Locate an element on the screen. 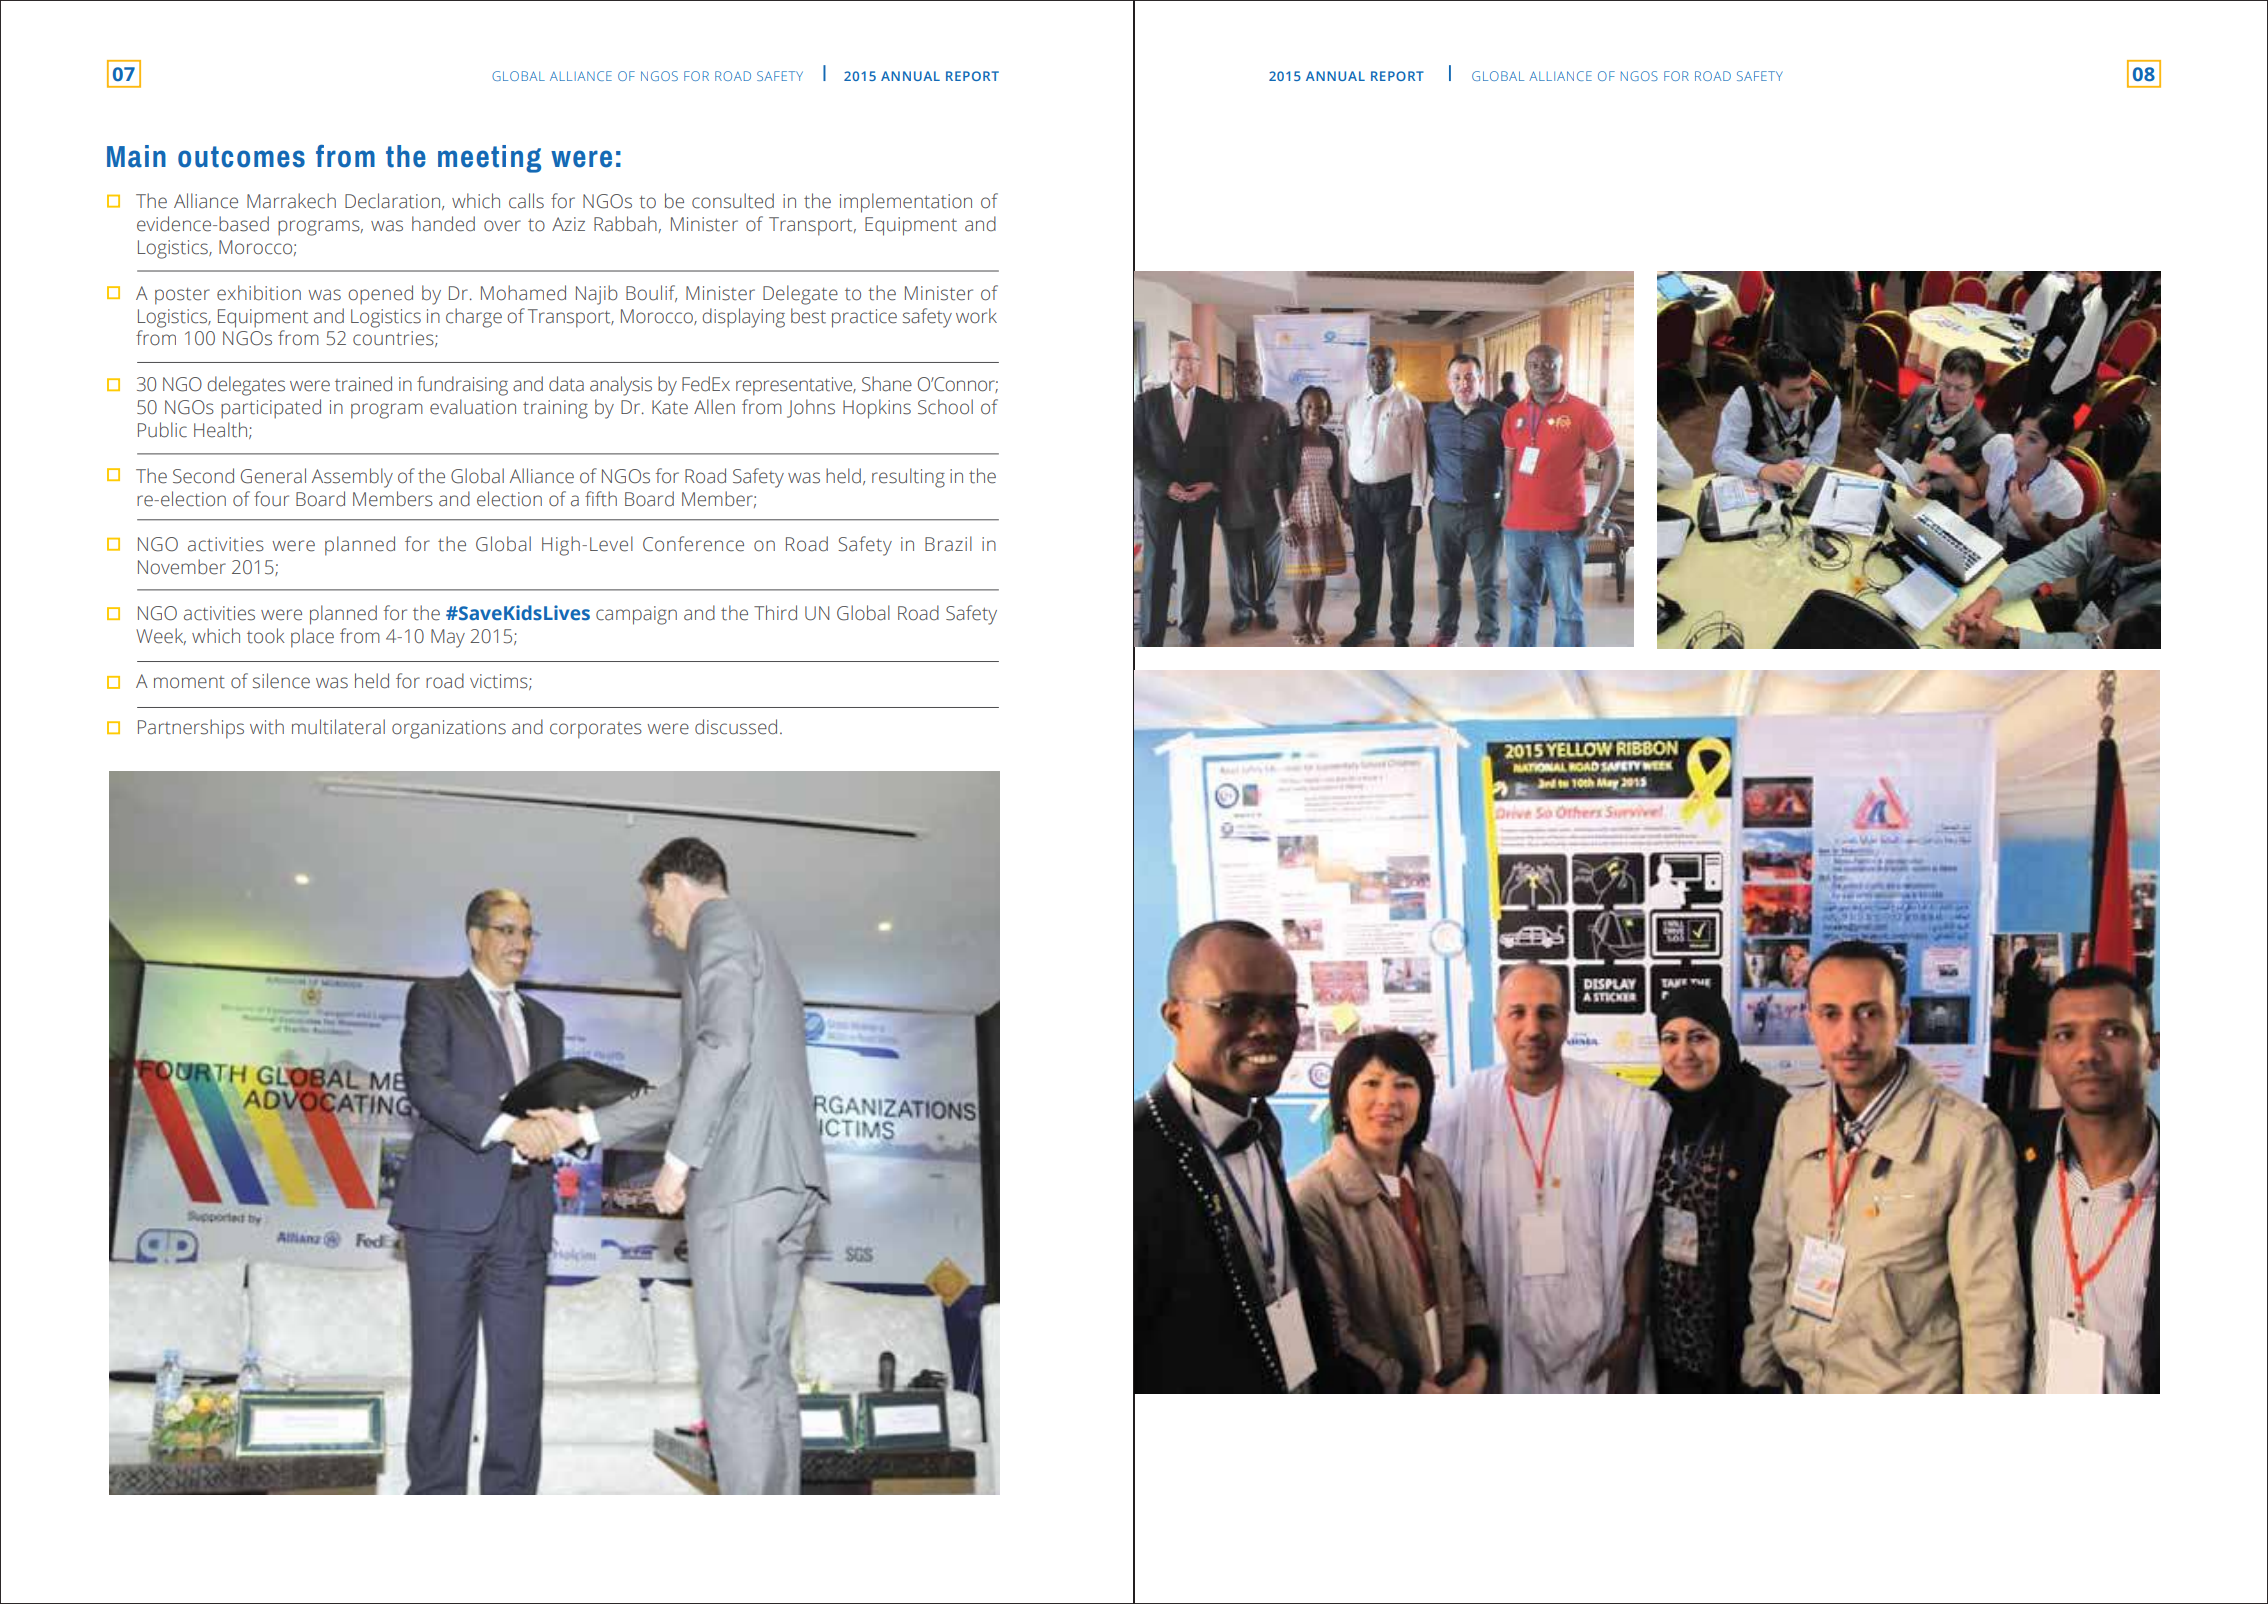 The height and width of the screenshot is (1604, 2268). meeting is located at coordinates (489, 159).
